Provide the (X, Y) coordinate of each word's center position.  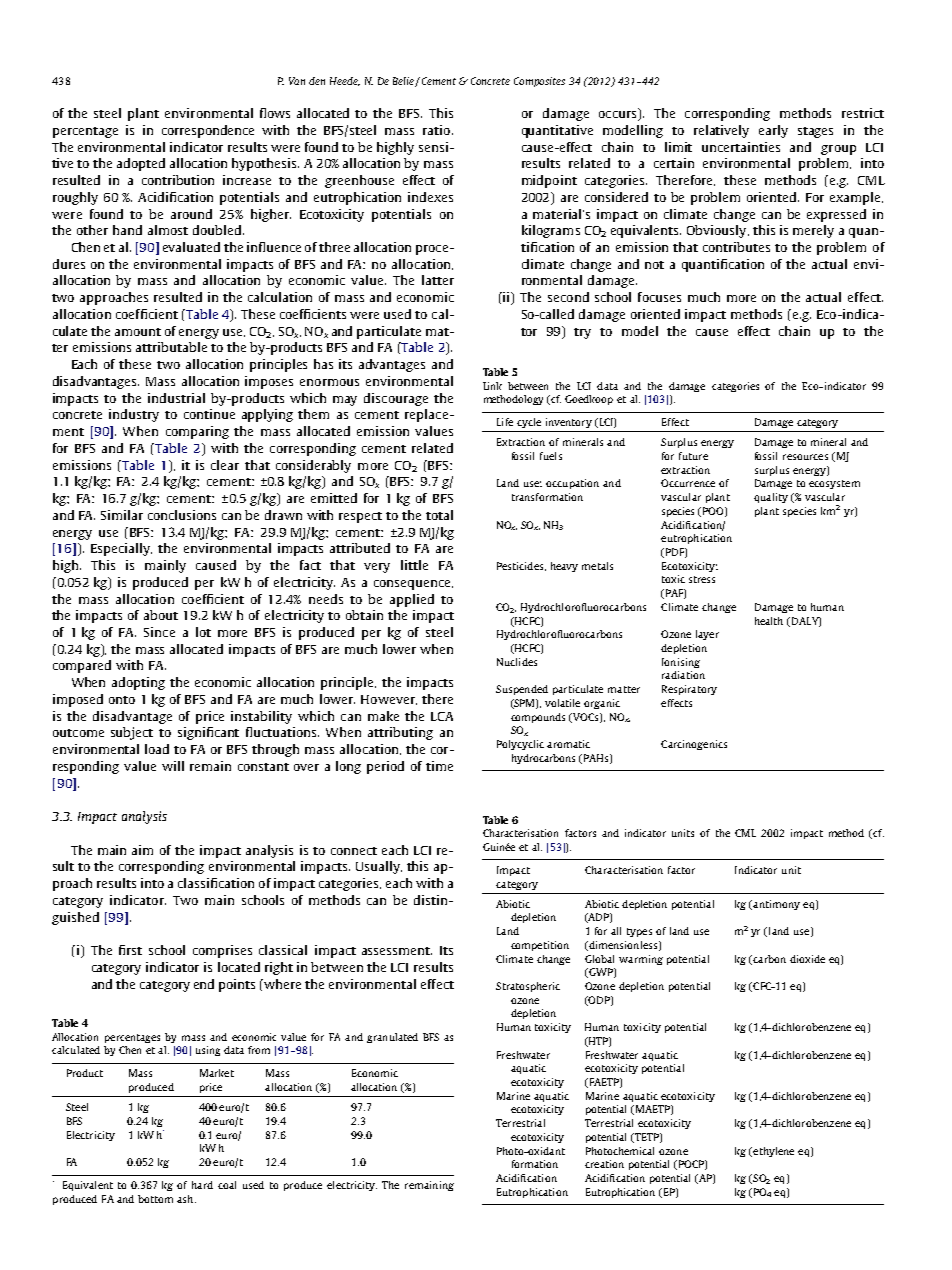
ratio (438, 130)
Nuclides (517, 662)
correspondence (208, 131)
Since (159, 632)
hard (202, 1185)
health (769, 621)
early (773, 131)
